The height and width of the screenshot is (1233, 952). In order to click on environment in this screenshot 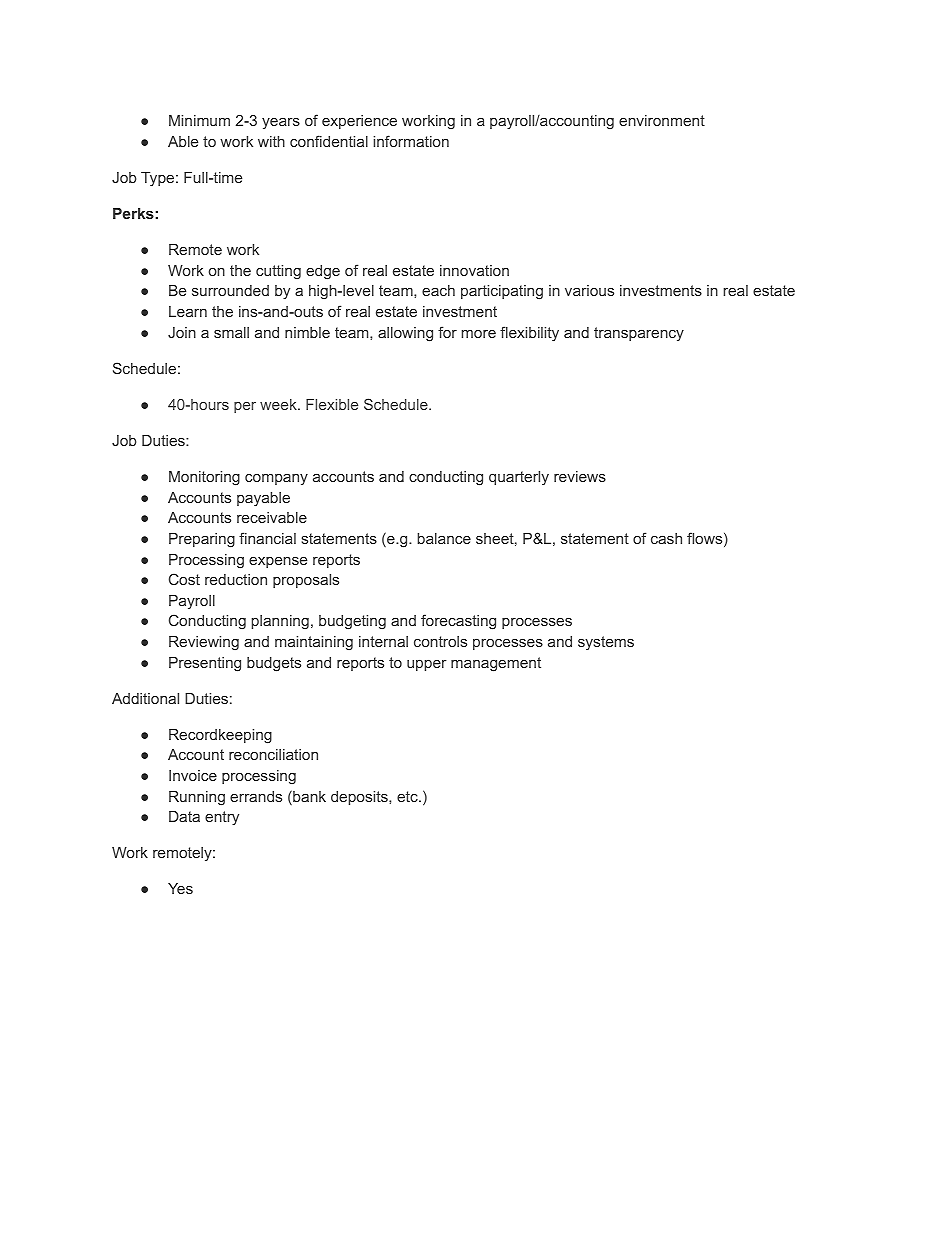, I will do `click(662, 120)`.
